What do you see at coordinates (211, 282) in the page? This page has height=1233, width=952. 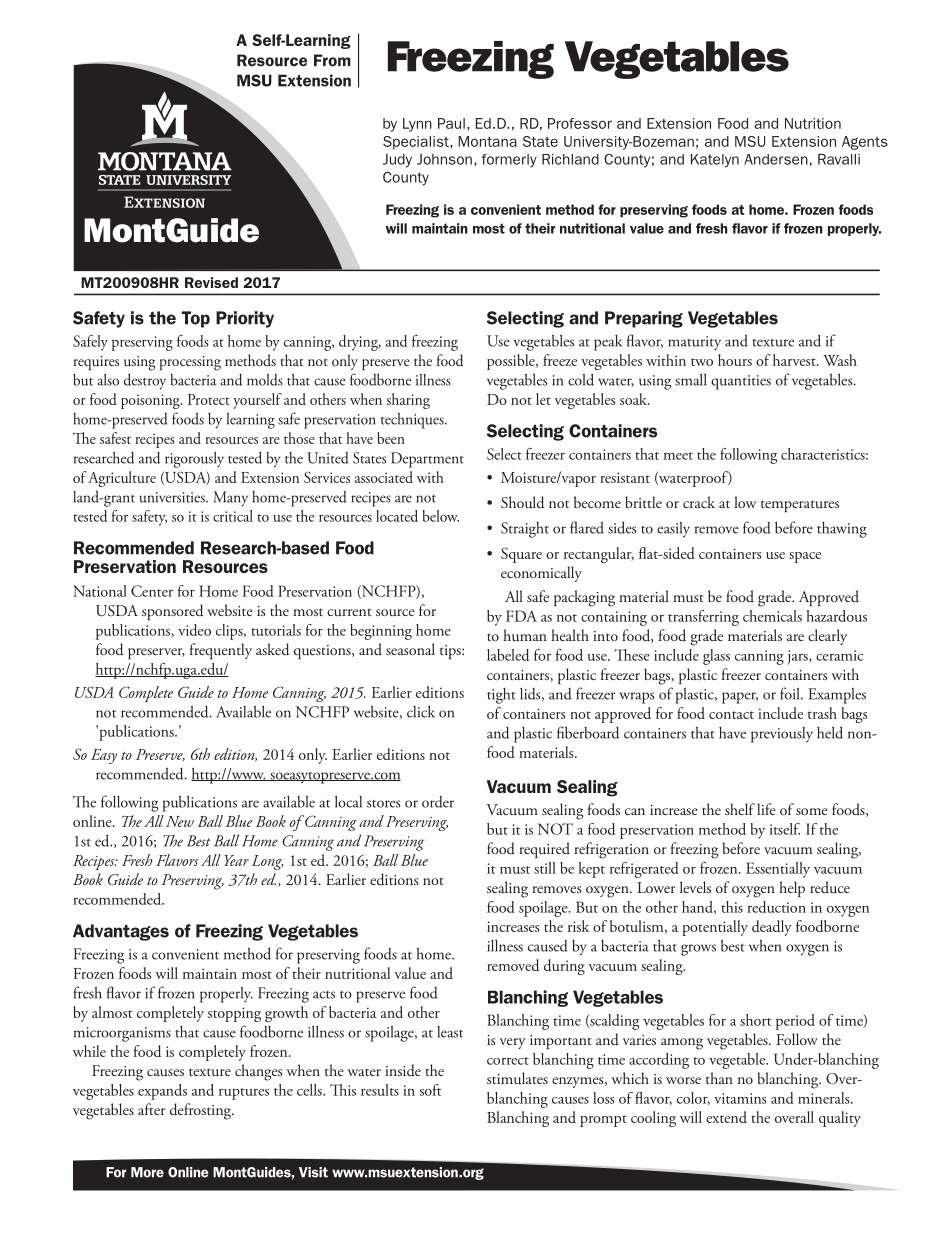 I see `Revised` at bounding box center [211, 282].
